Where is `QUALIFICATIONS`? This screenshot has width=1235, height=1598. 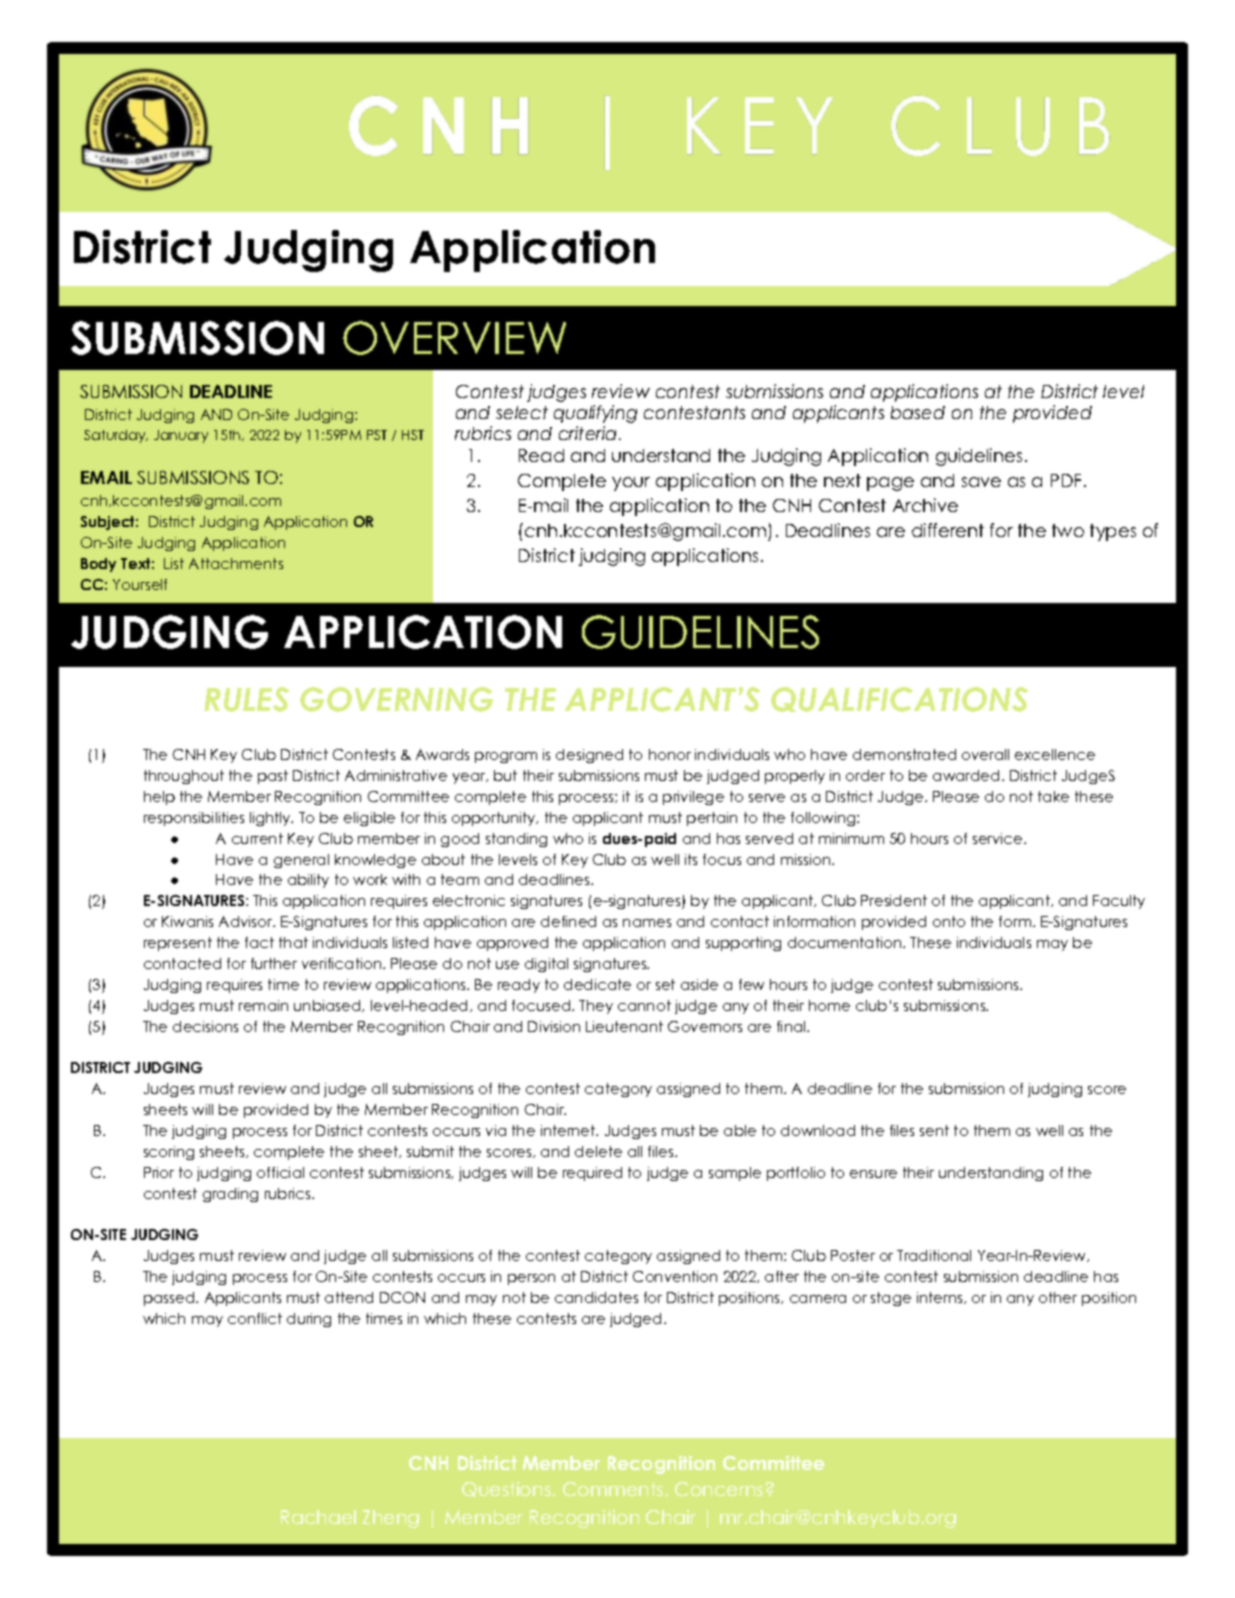
QUALIFICATIONS is located at coordinates (899, 699).
